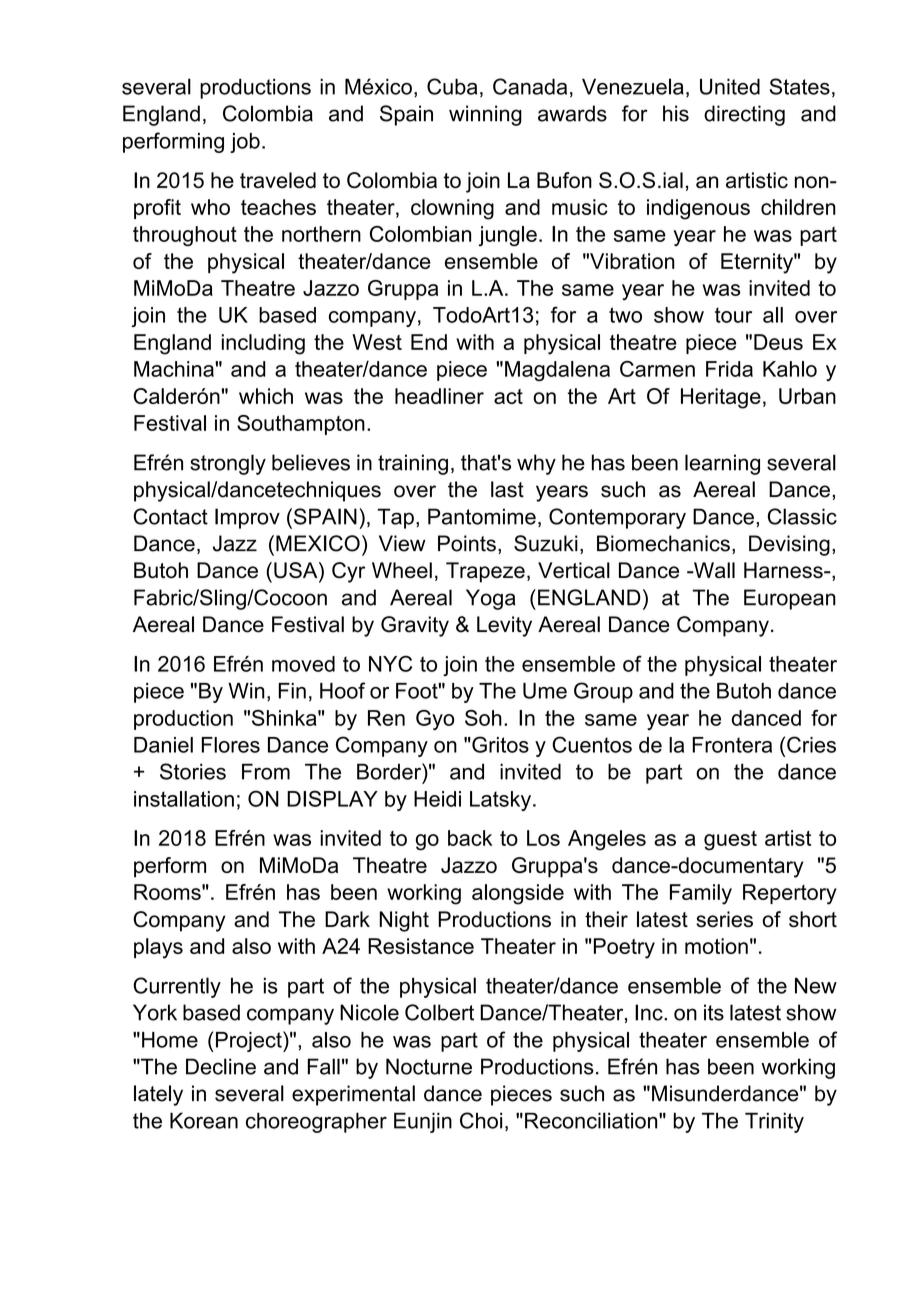  Describe the element at coordinates (245, 143) in the screenshot. I see `job` at that location.
